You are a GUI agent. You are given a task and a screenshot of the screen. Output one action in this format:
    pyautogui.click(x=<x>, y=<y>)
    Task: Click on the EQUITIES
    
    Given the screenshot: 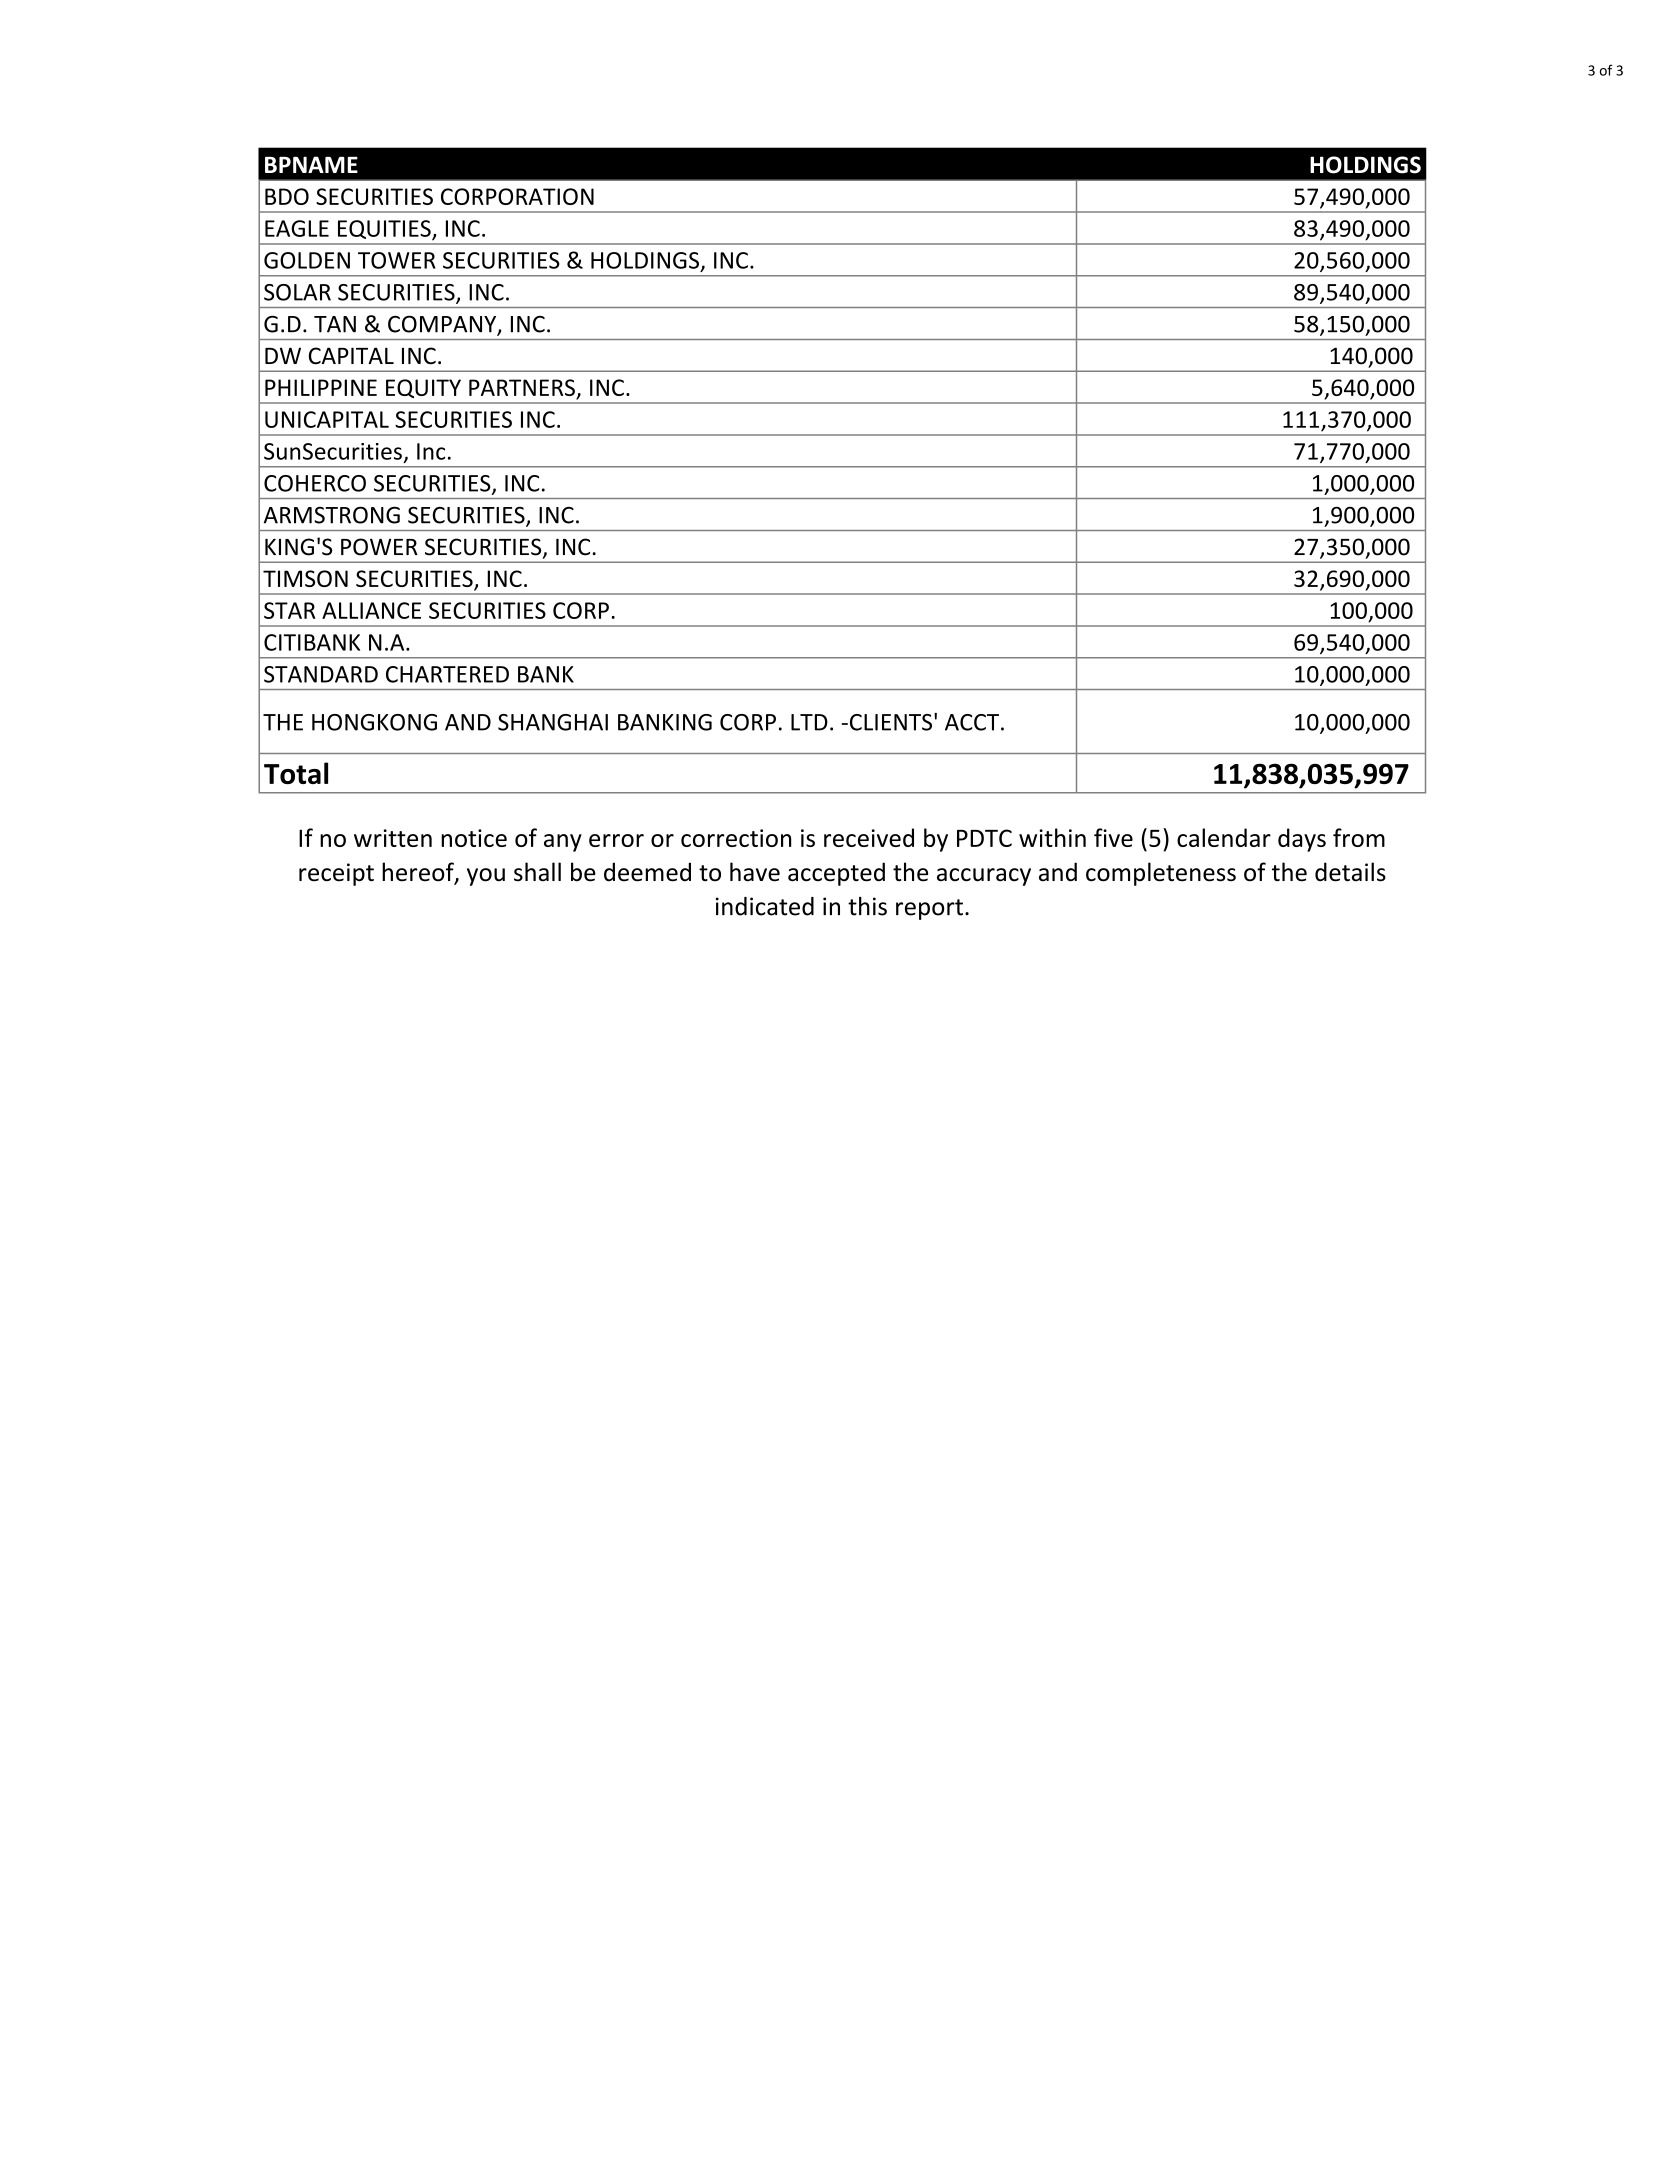 What is the action you would take?
    pyautogui.click(x=385, y=230)
